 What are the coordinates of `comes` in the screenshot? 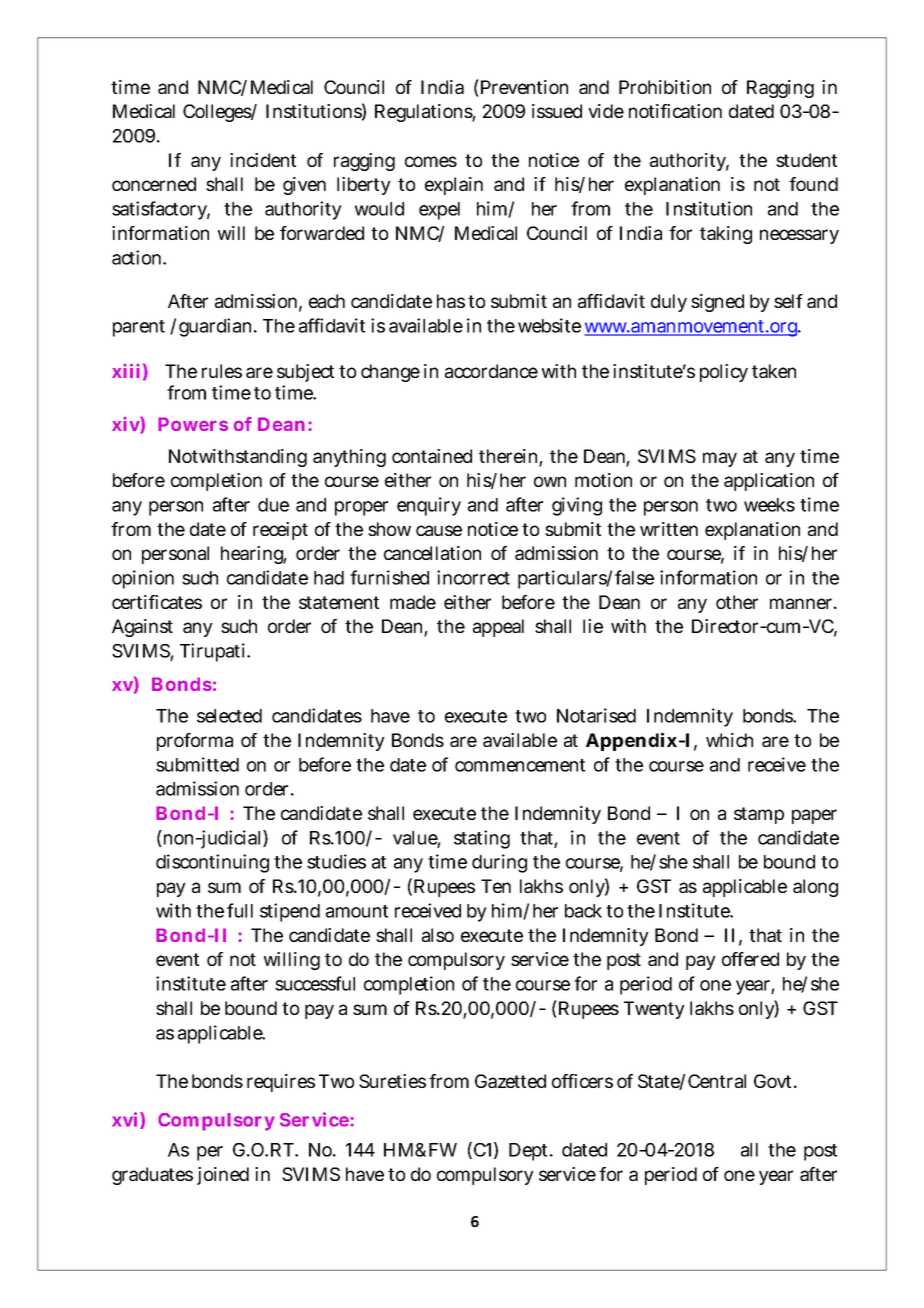 It's located at (431, 161).
